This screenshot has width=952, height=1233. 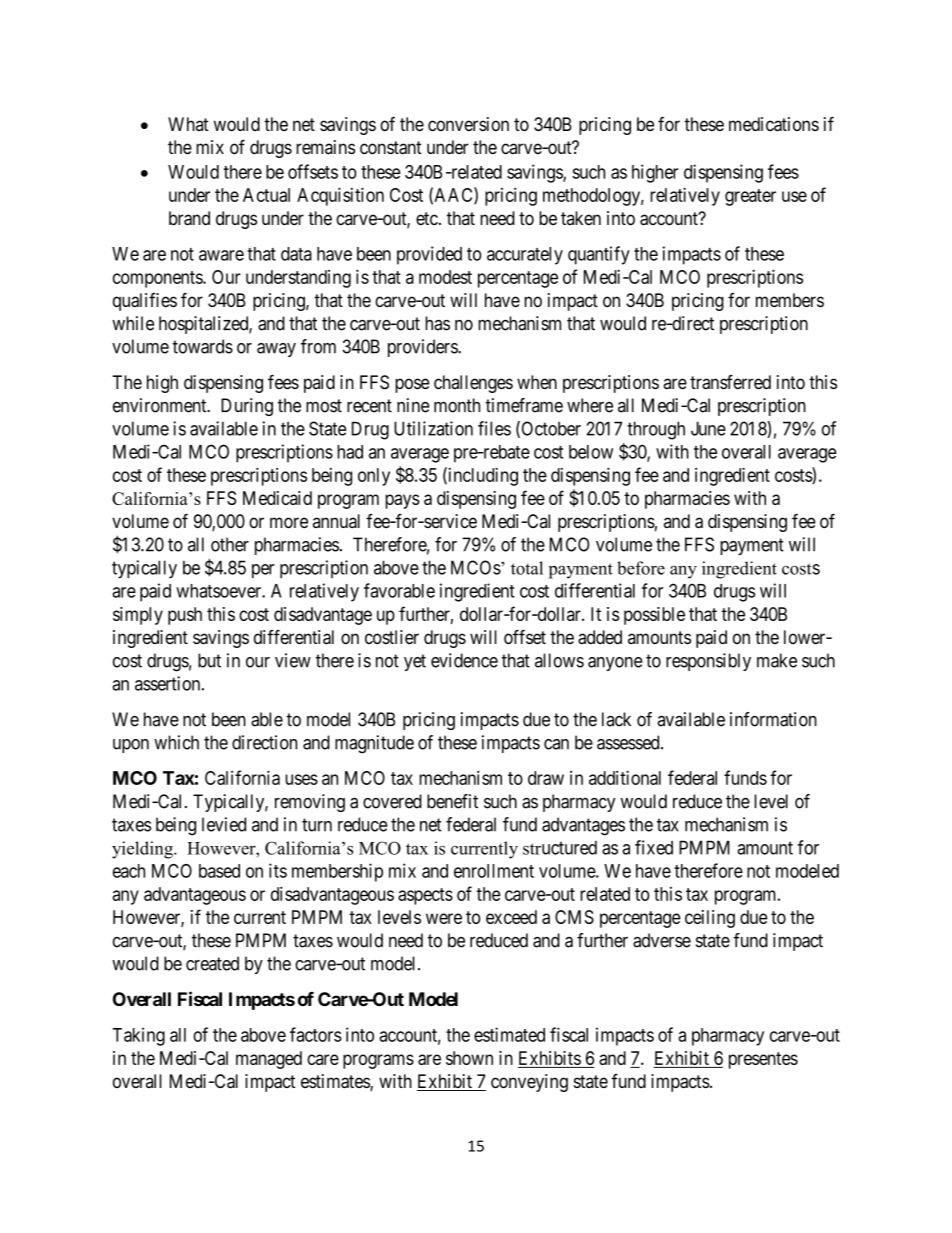 What do you see at coordinates (185, 616) in the screenshot?
I see `push` at bounding box center [185, 616].
